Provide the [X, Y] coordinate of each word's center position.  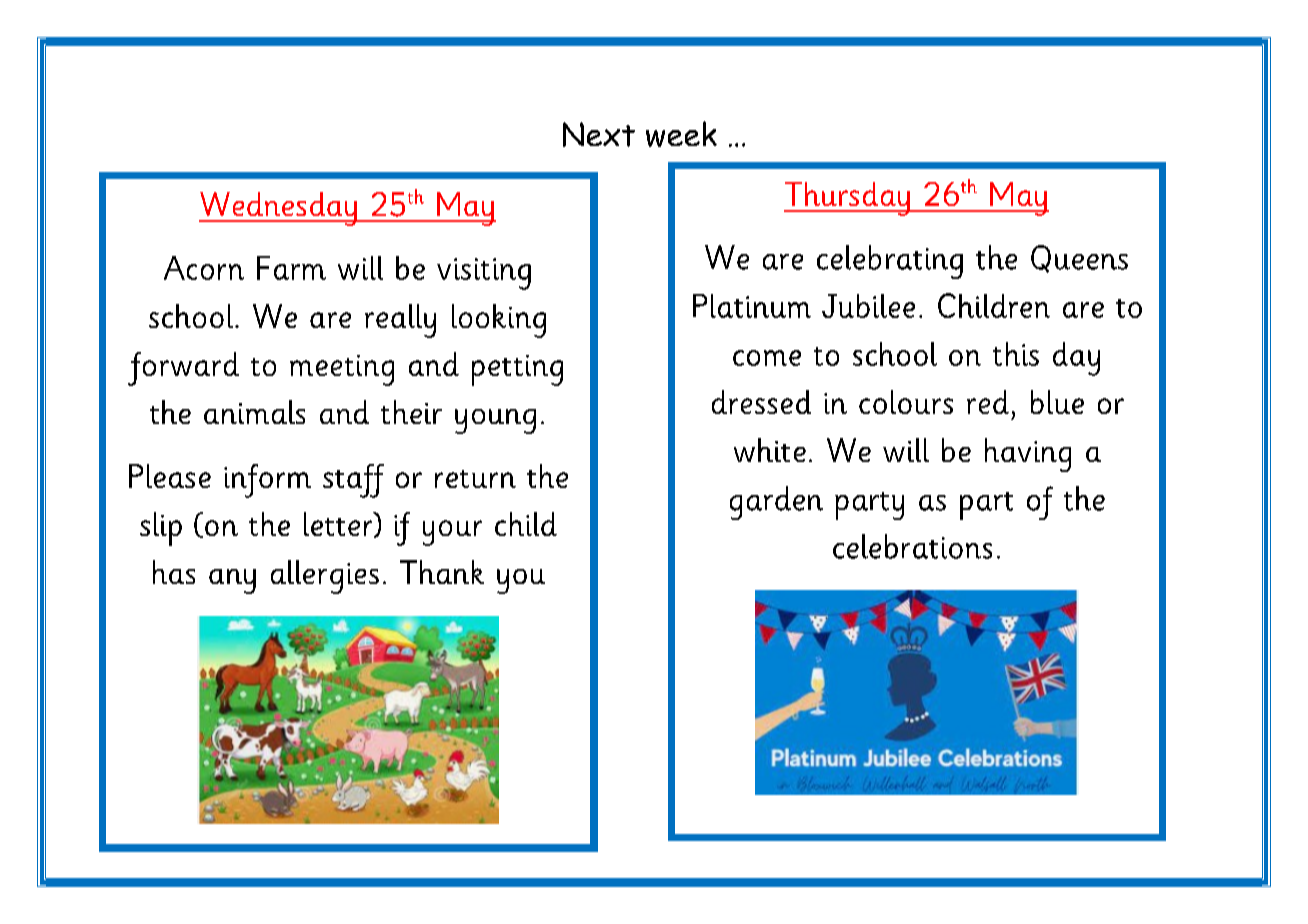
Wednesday [279, 209]
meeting [342, 370]
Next [599, 134]
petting [517, 370]
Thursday [848, 199]
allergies [325, 577]
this [1016, 354]
